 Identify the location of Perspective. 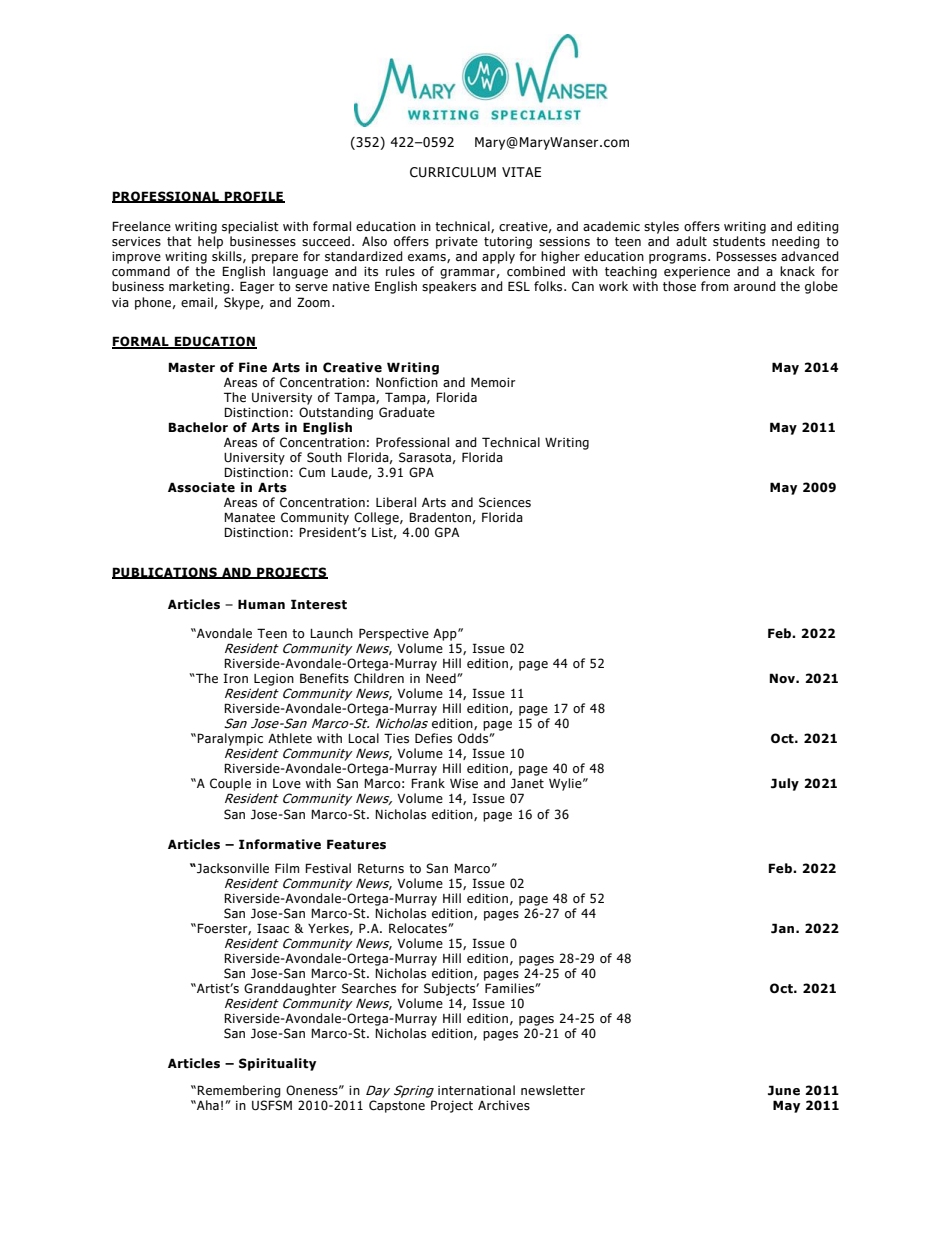
(394, 634).
